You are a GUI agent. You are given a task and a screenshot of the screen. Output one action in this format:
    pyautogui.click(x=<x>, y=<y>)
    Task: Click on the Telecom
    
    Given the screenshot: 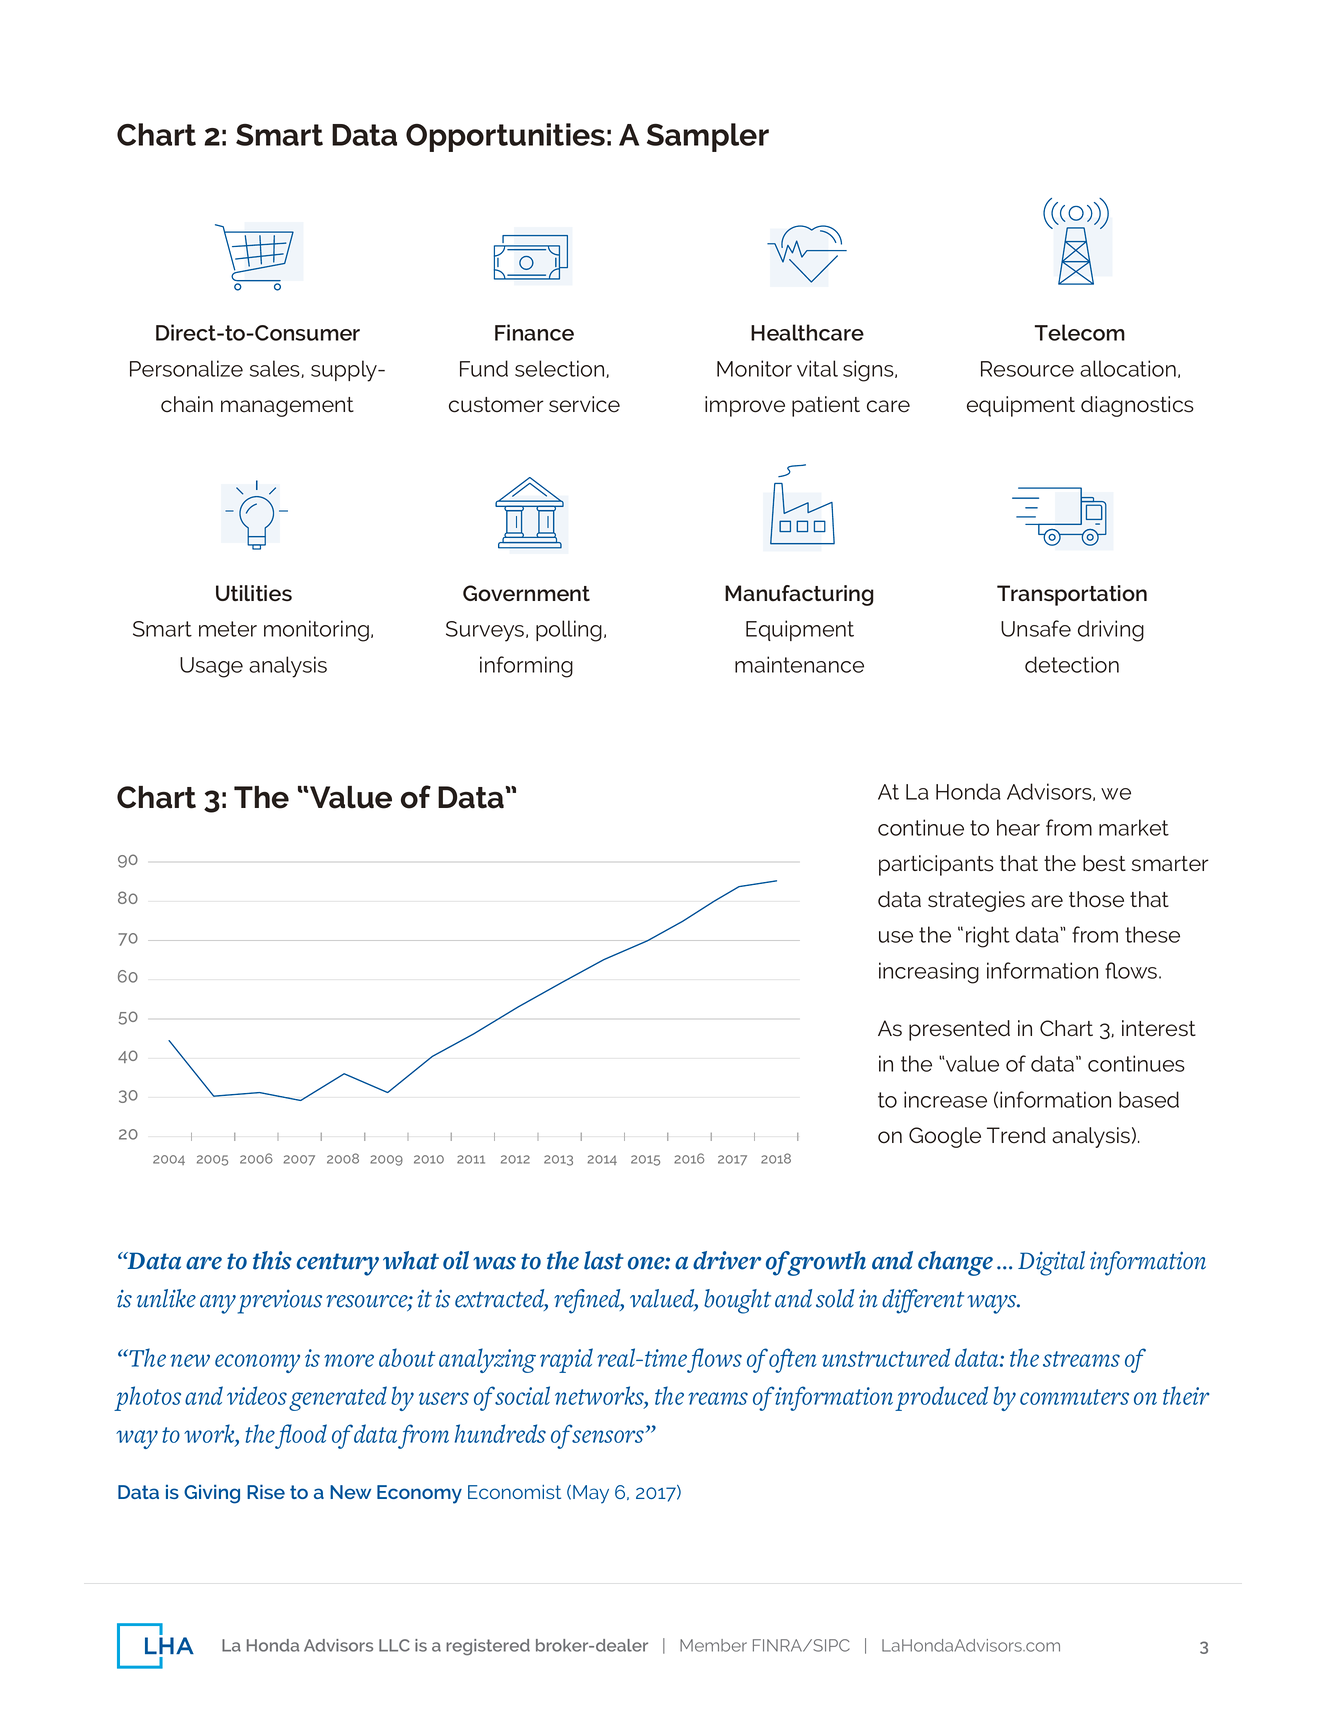 What is the action you would take?
    pyautogui.click(x=1080, y=332)
